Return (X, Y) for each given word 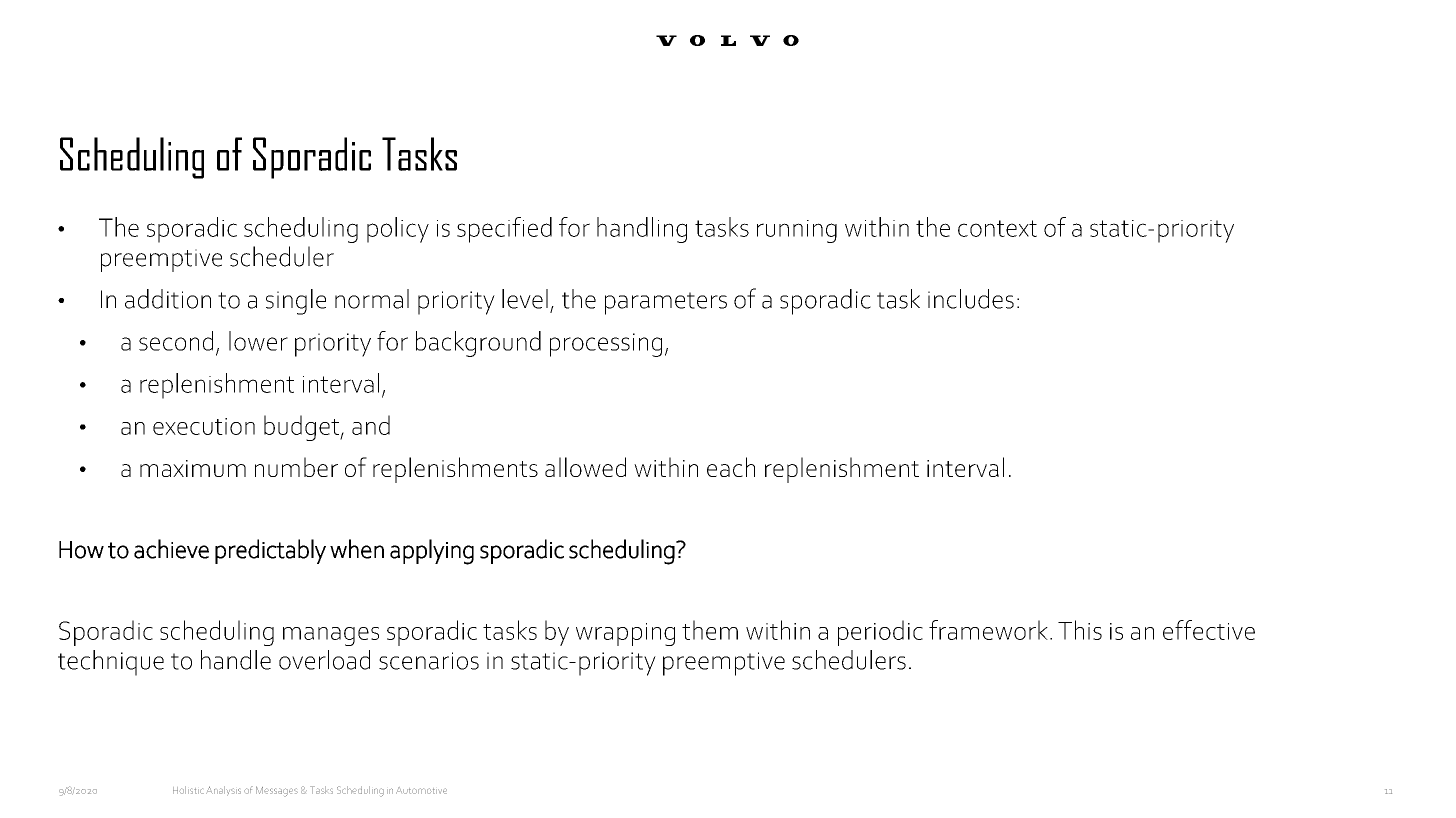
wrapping (625, 634)
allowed (585, 467)
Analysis (223, 791)
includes (971, 299)
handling (642, 230)
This (1080, 630)
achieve (171, 549)
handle (236, 660)
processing (606, 345)
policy (398, 230)
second (176, 341)
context (997, 228)
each (731, 467)
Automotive (421, 790)
